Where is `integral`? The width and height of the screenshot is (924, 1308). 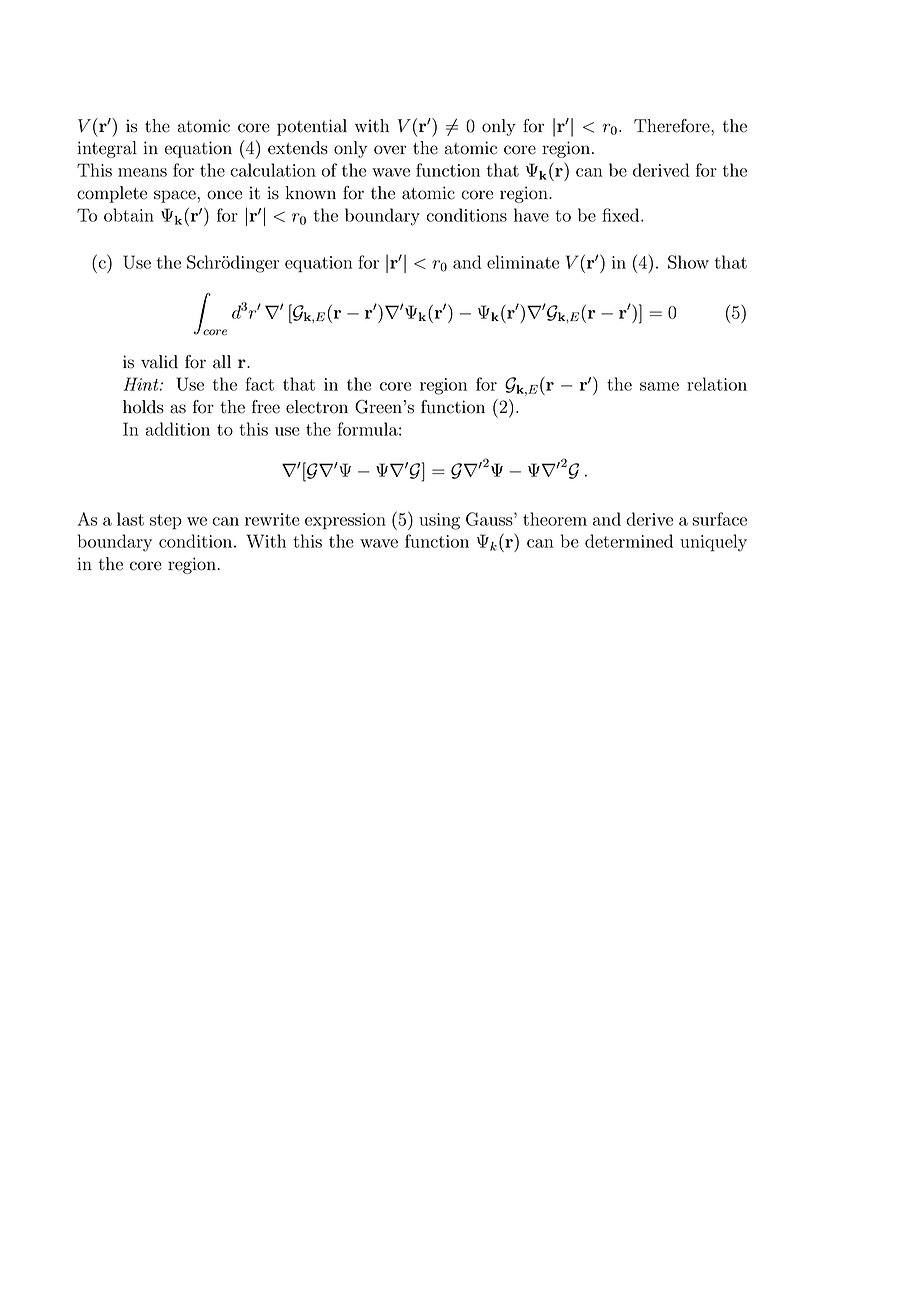
integral is located at coordinates (107, 149).
